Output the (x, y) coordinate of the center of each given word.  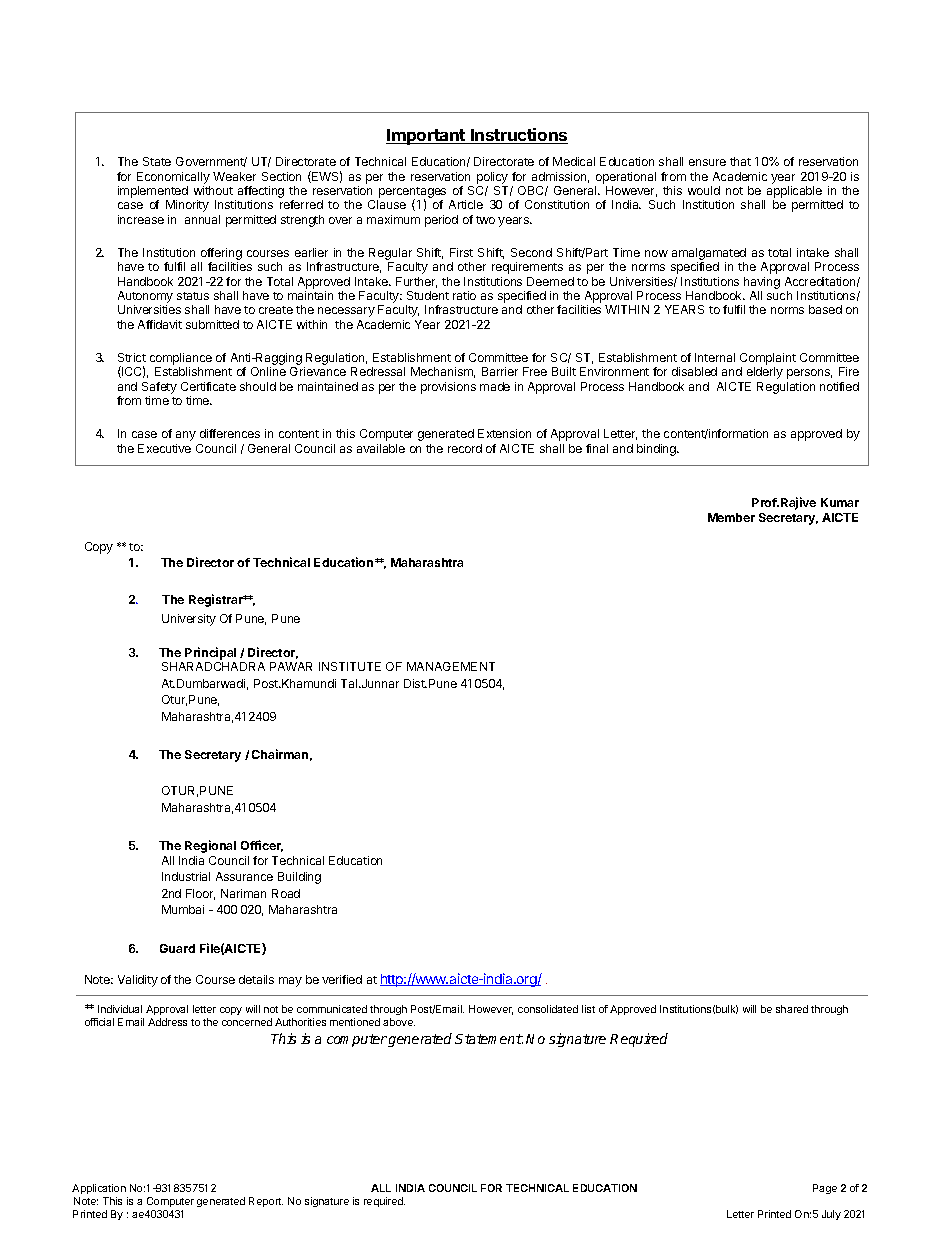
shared (792, 1009)
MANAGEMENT (451, 666)
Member (731, 517)
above (399, 1022)
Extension (504, 433)
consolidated (548, 1009)
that (740, 161)
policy (492, 178)
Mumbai (183, 909)
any (186, 436)
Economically (173, 178)
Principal (210, 653)
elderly (765, 373)
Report (266, 1202)
